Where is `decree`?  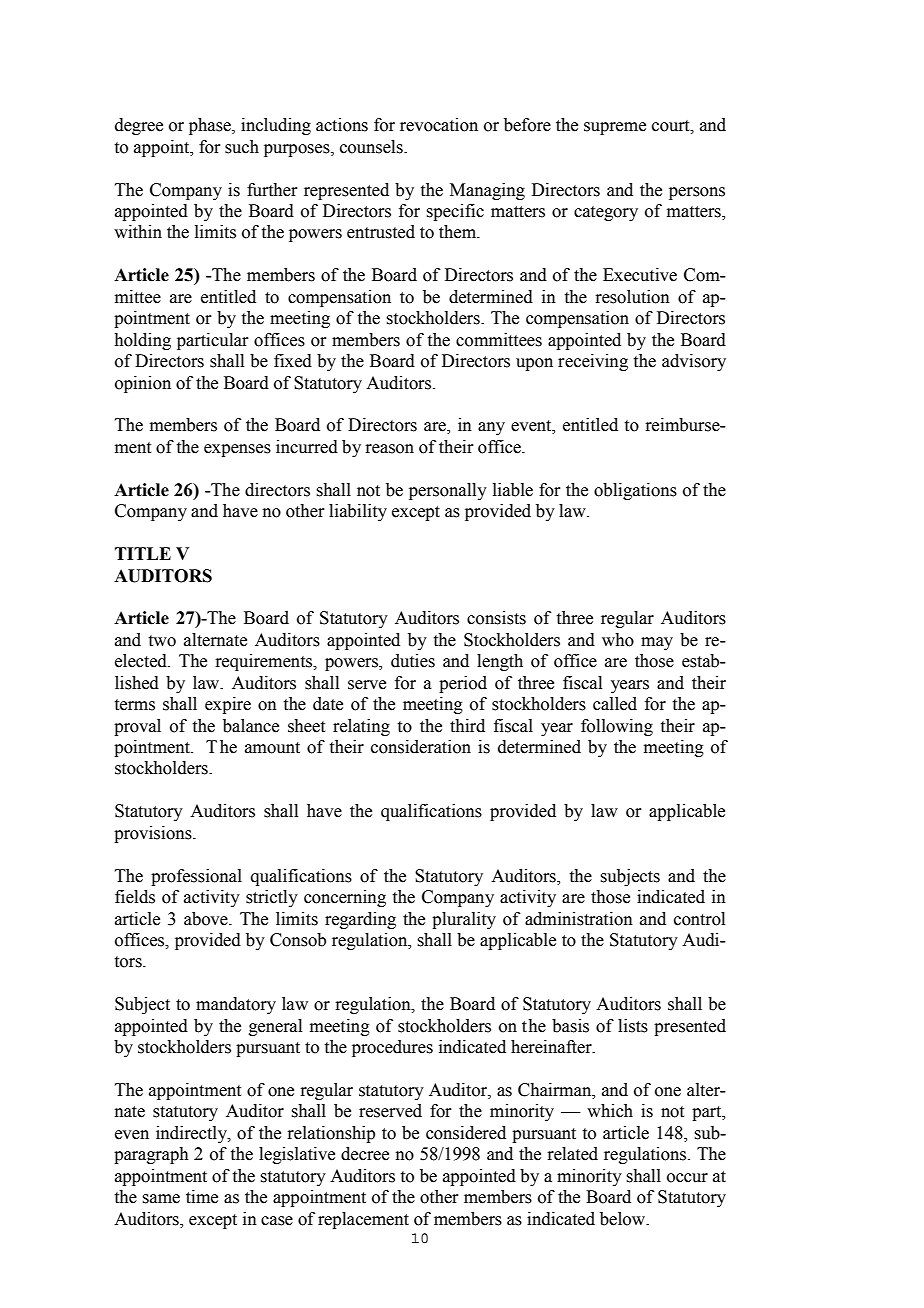
decree is located at coordinates (365, 1154).
